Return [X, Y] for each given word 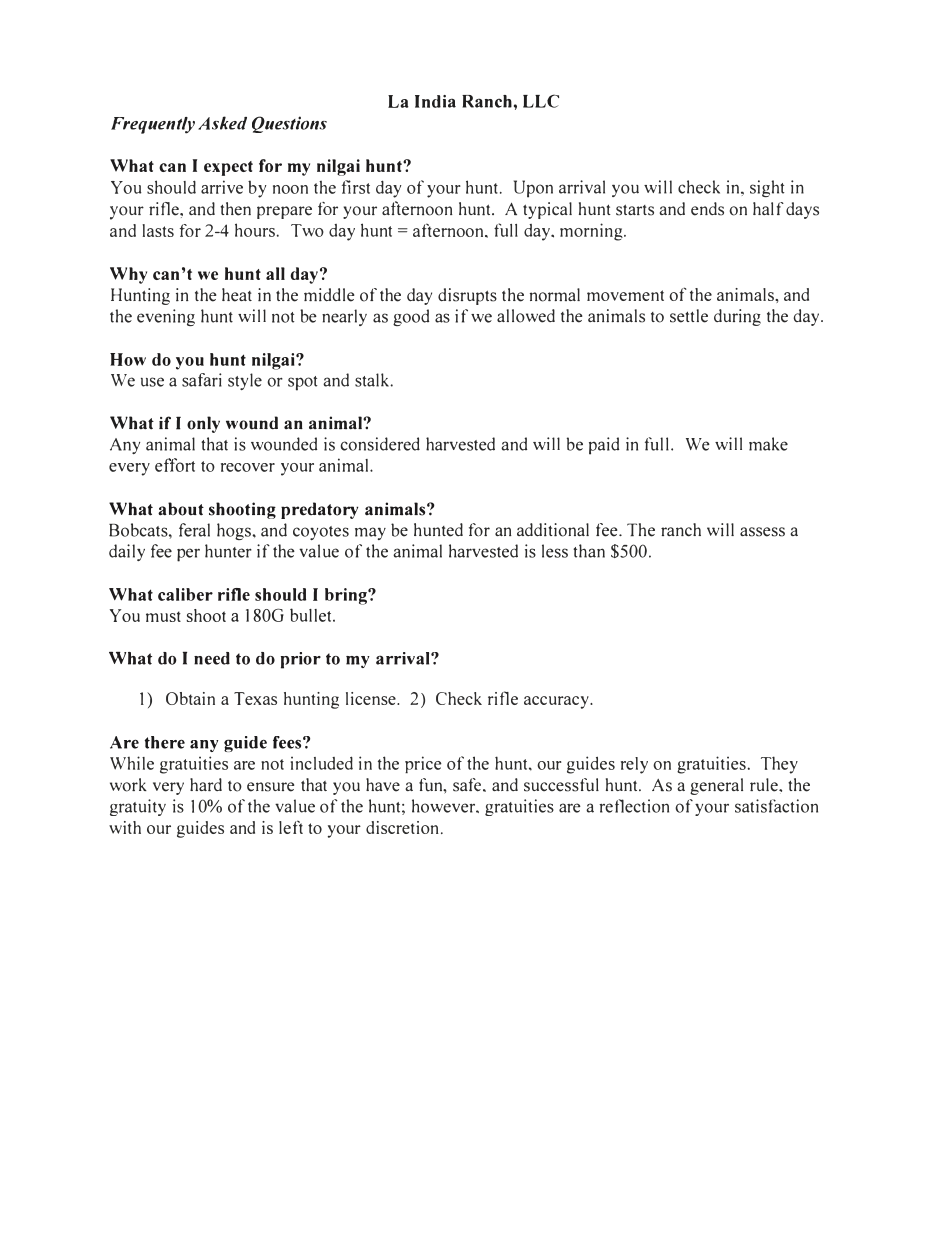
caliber [185, 594]
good [411, 317]
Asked [222, 123]
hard [206, 784]
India [435, 101]
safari [202, 380]
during [737, 317]
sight [767, 188]
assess [762, 532]
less [555, 551]
